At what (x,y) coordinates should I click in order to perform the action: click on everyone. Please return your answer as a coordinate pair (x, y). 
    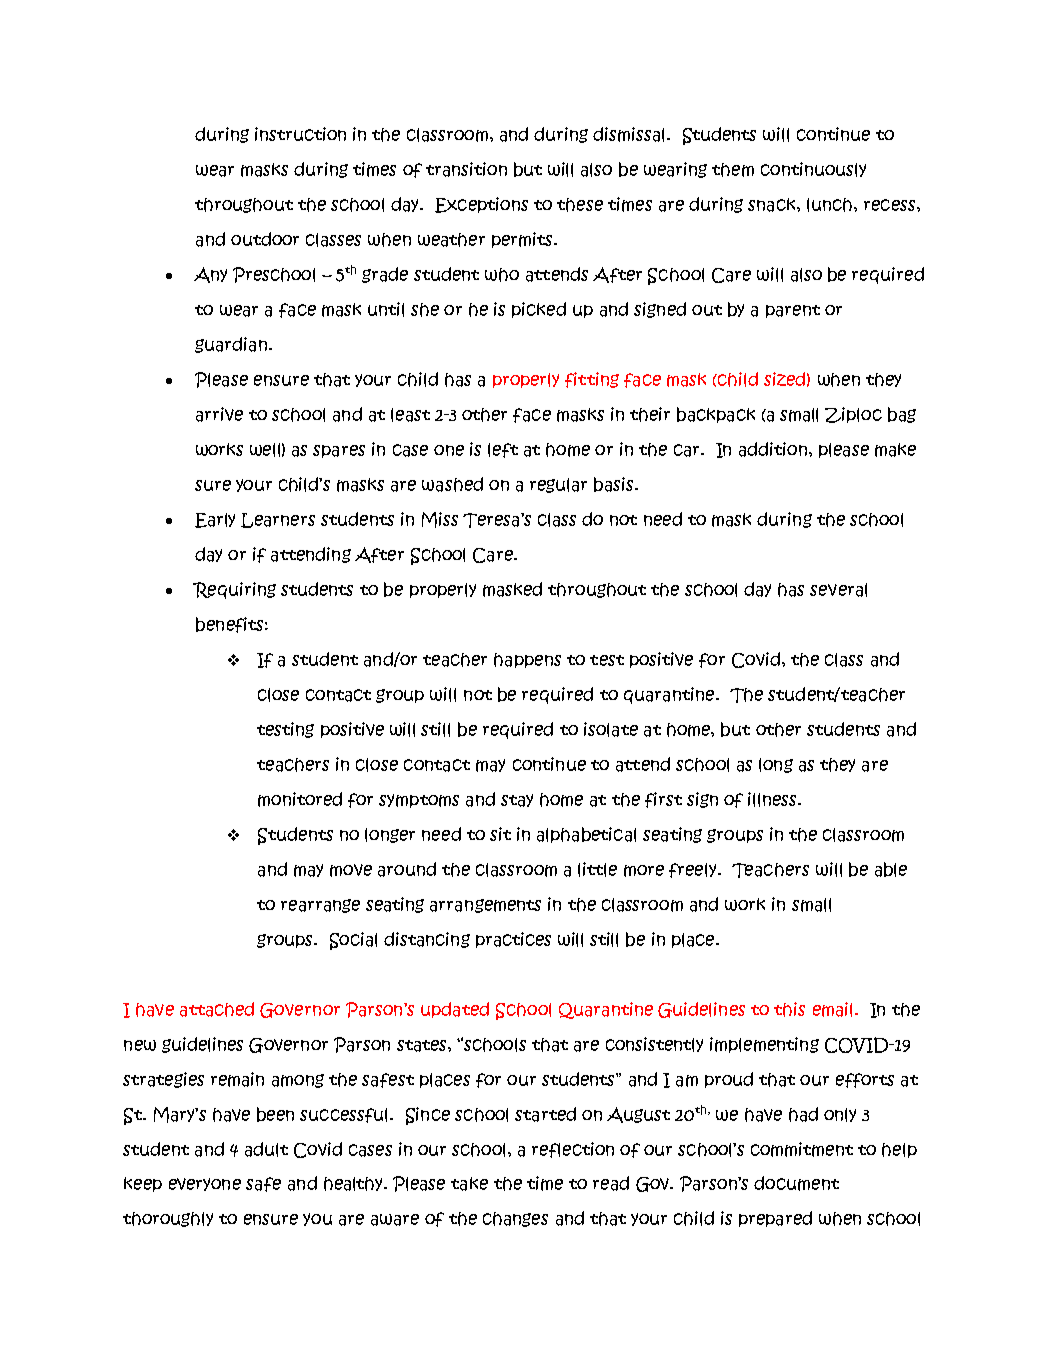
    Looking at the image, I should click on (205, 1184).
